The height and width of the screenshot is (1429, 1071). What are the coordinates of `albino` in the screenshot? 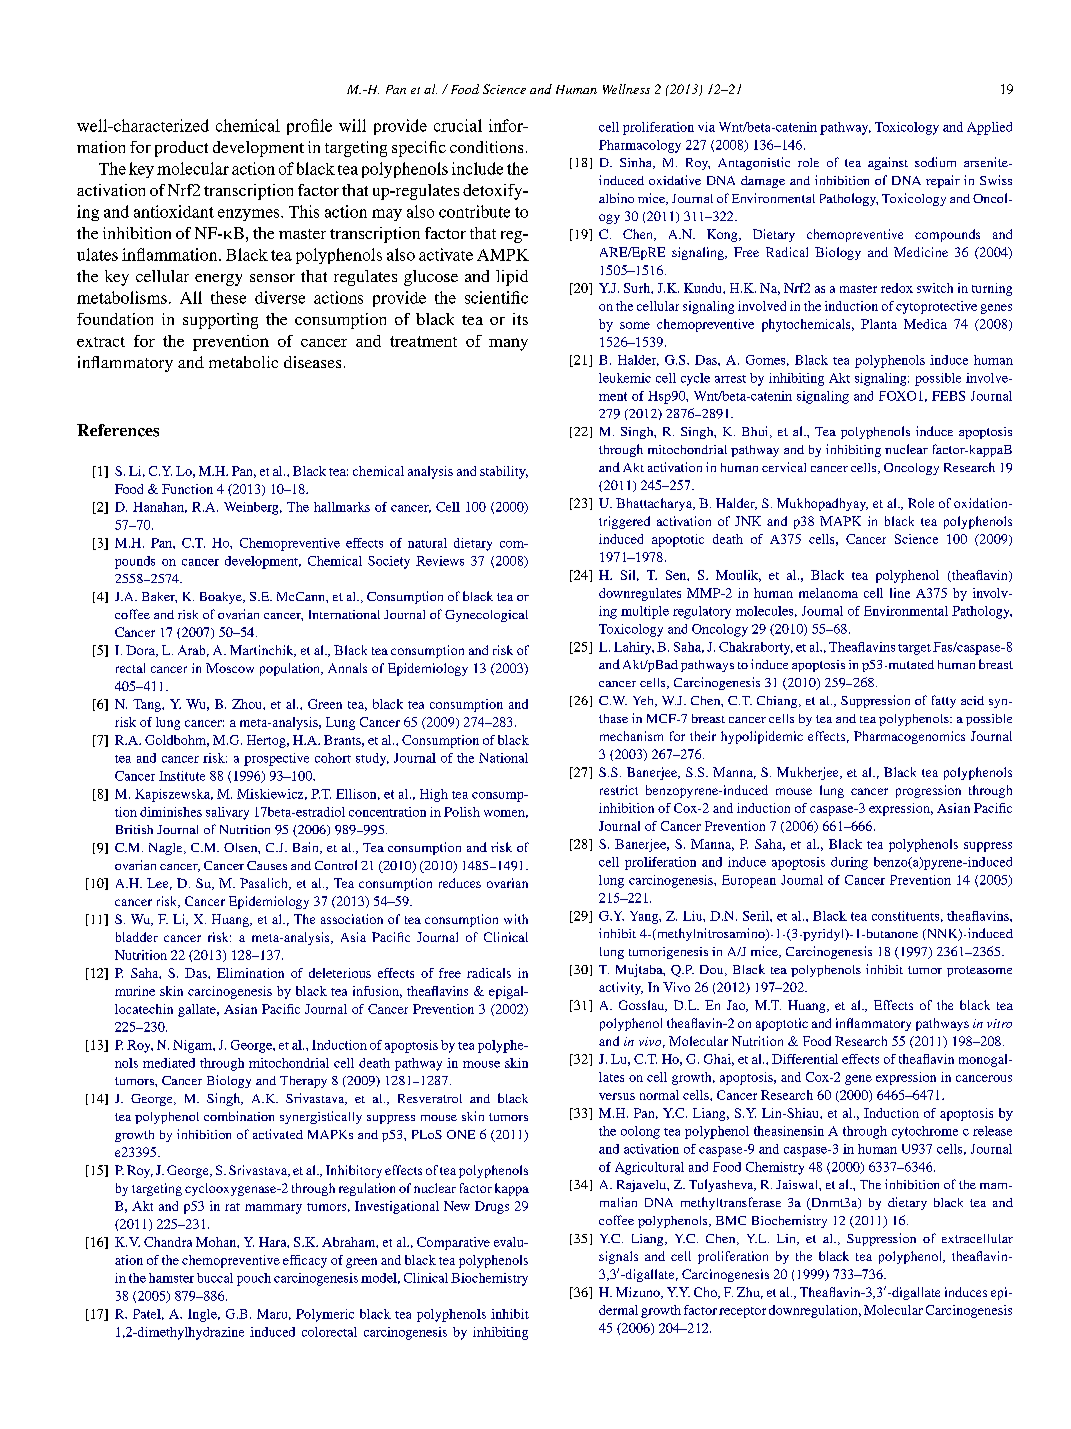 It's located at (616, 198).
